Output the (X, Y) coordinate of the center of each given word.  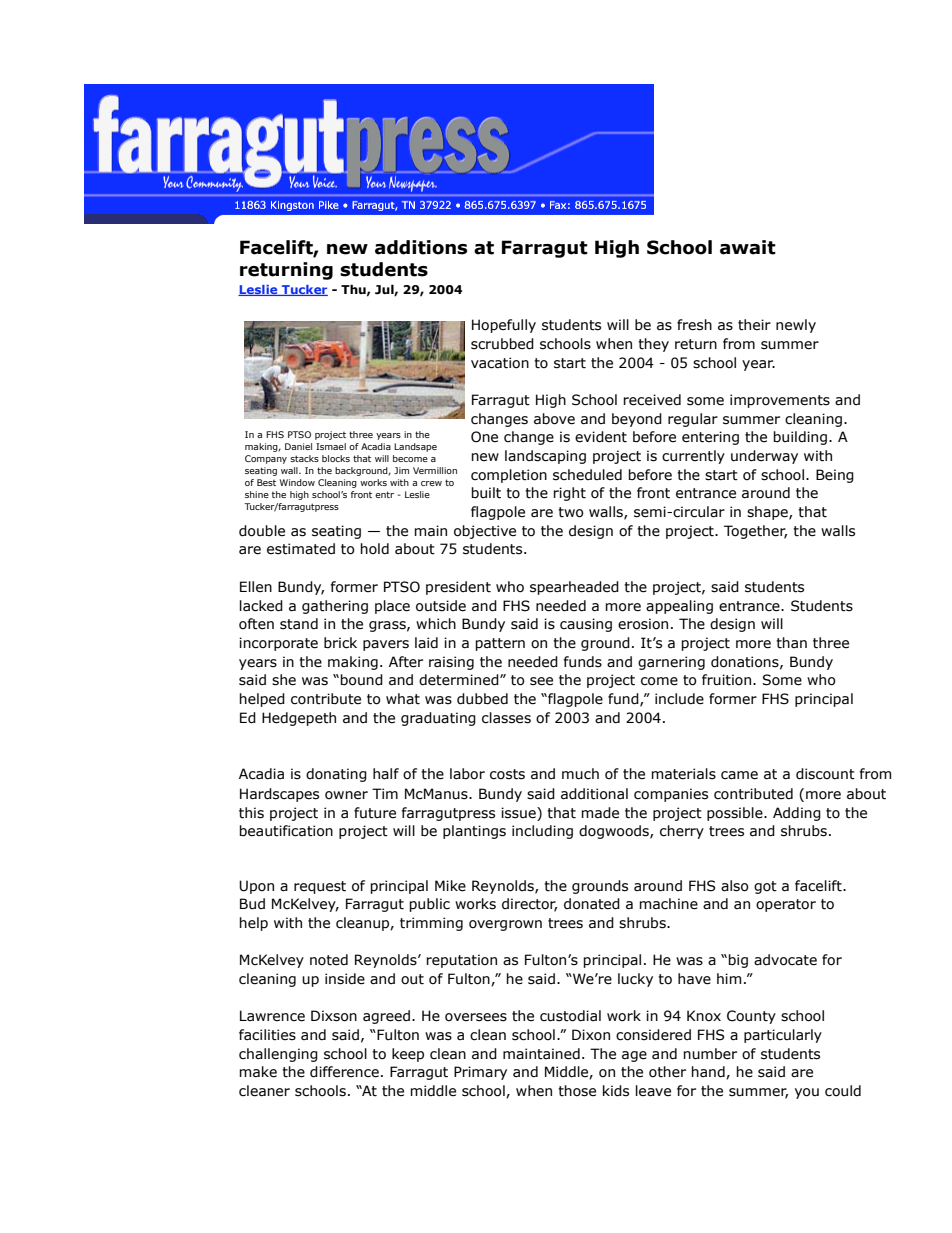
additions (421, 247)
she (284, 680)
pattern (500, 644)
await (748, 247)
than (791, 643)
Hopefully (504, 326)
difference (344, 1072)
